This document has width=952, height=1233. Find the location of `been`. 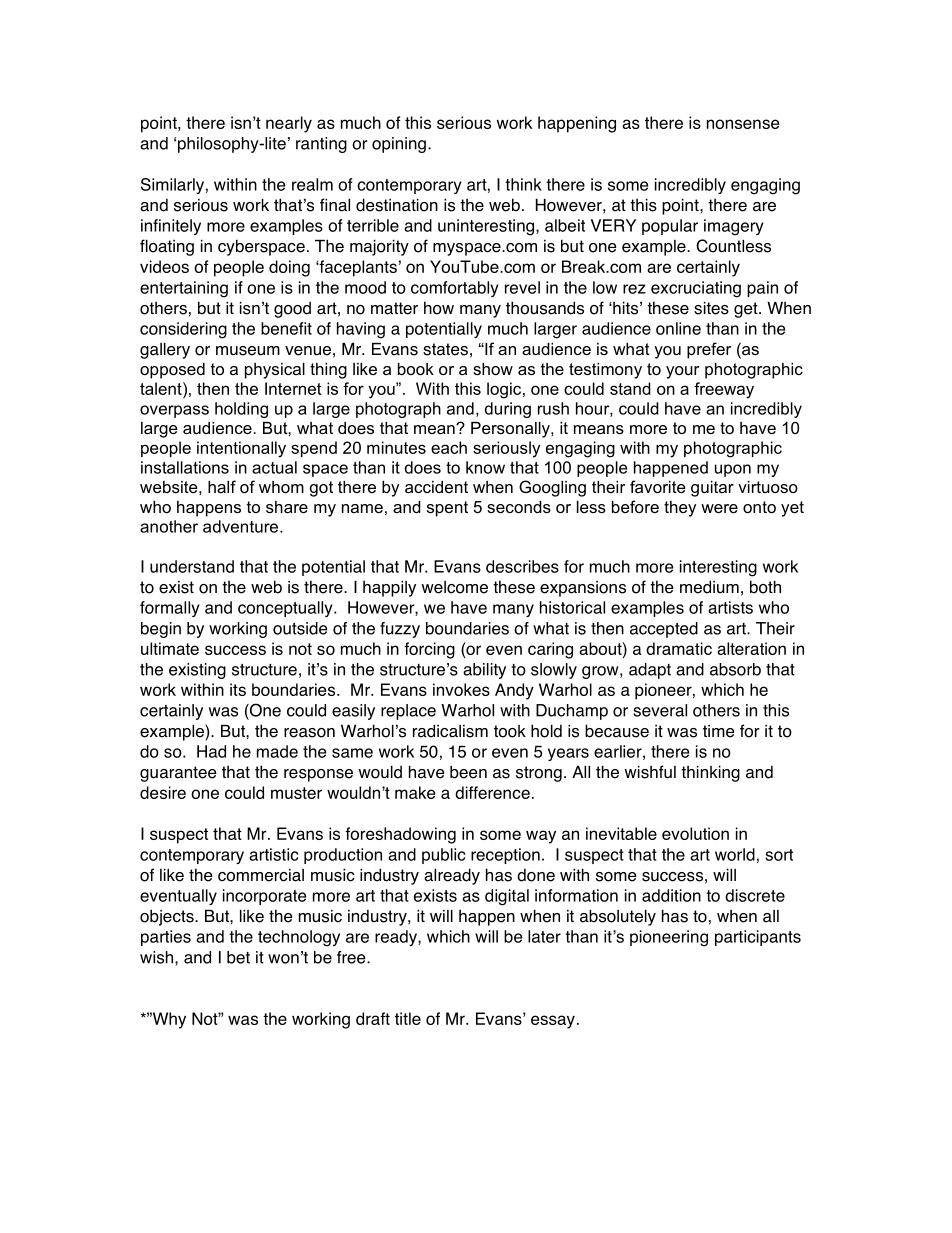

been is located at coordinates (468, 772).
